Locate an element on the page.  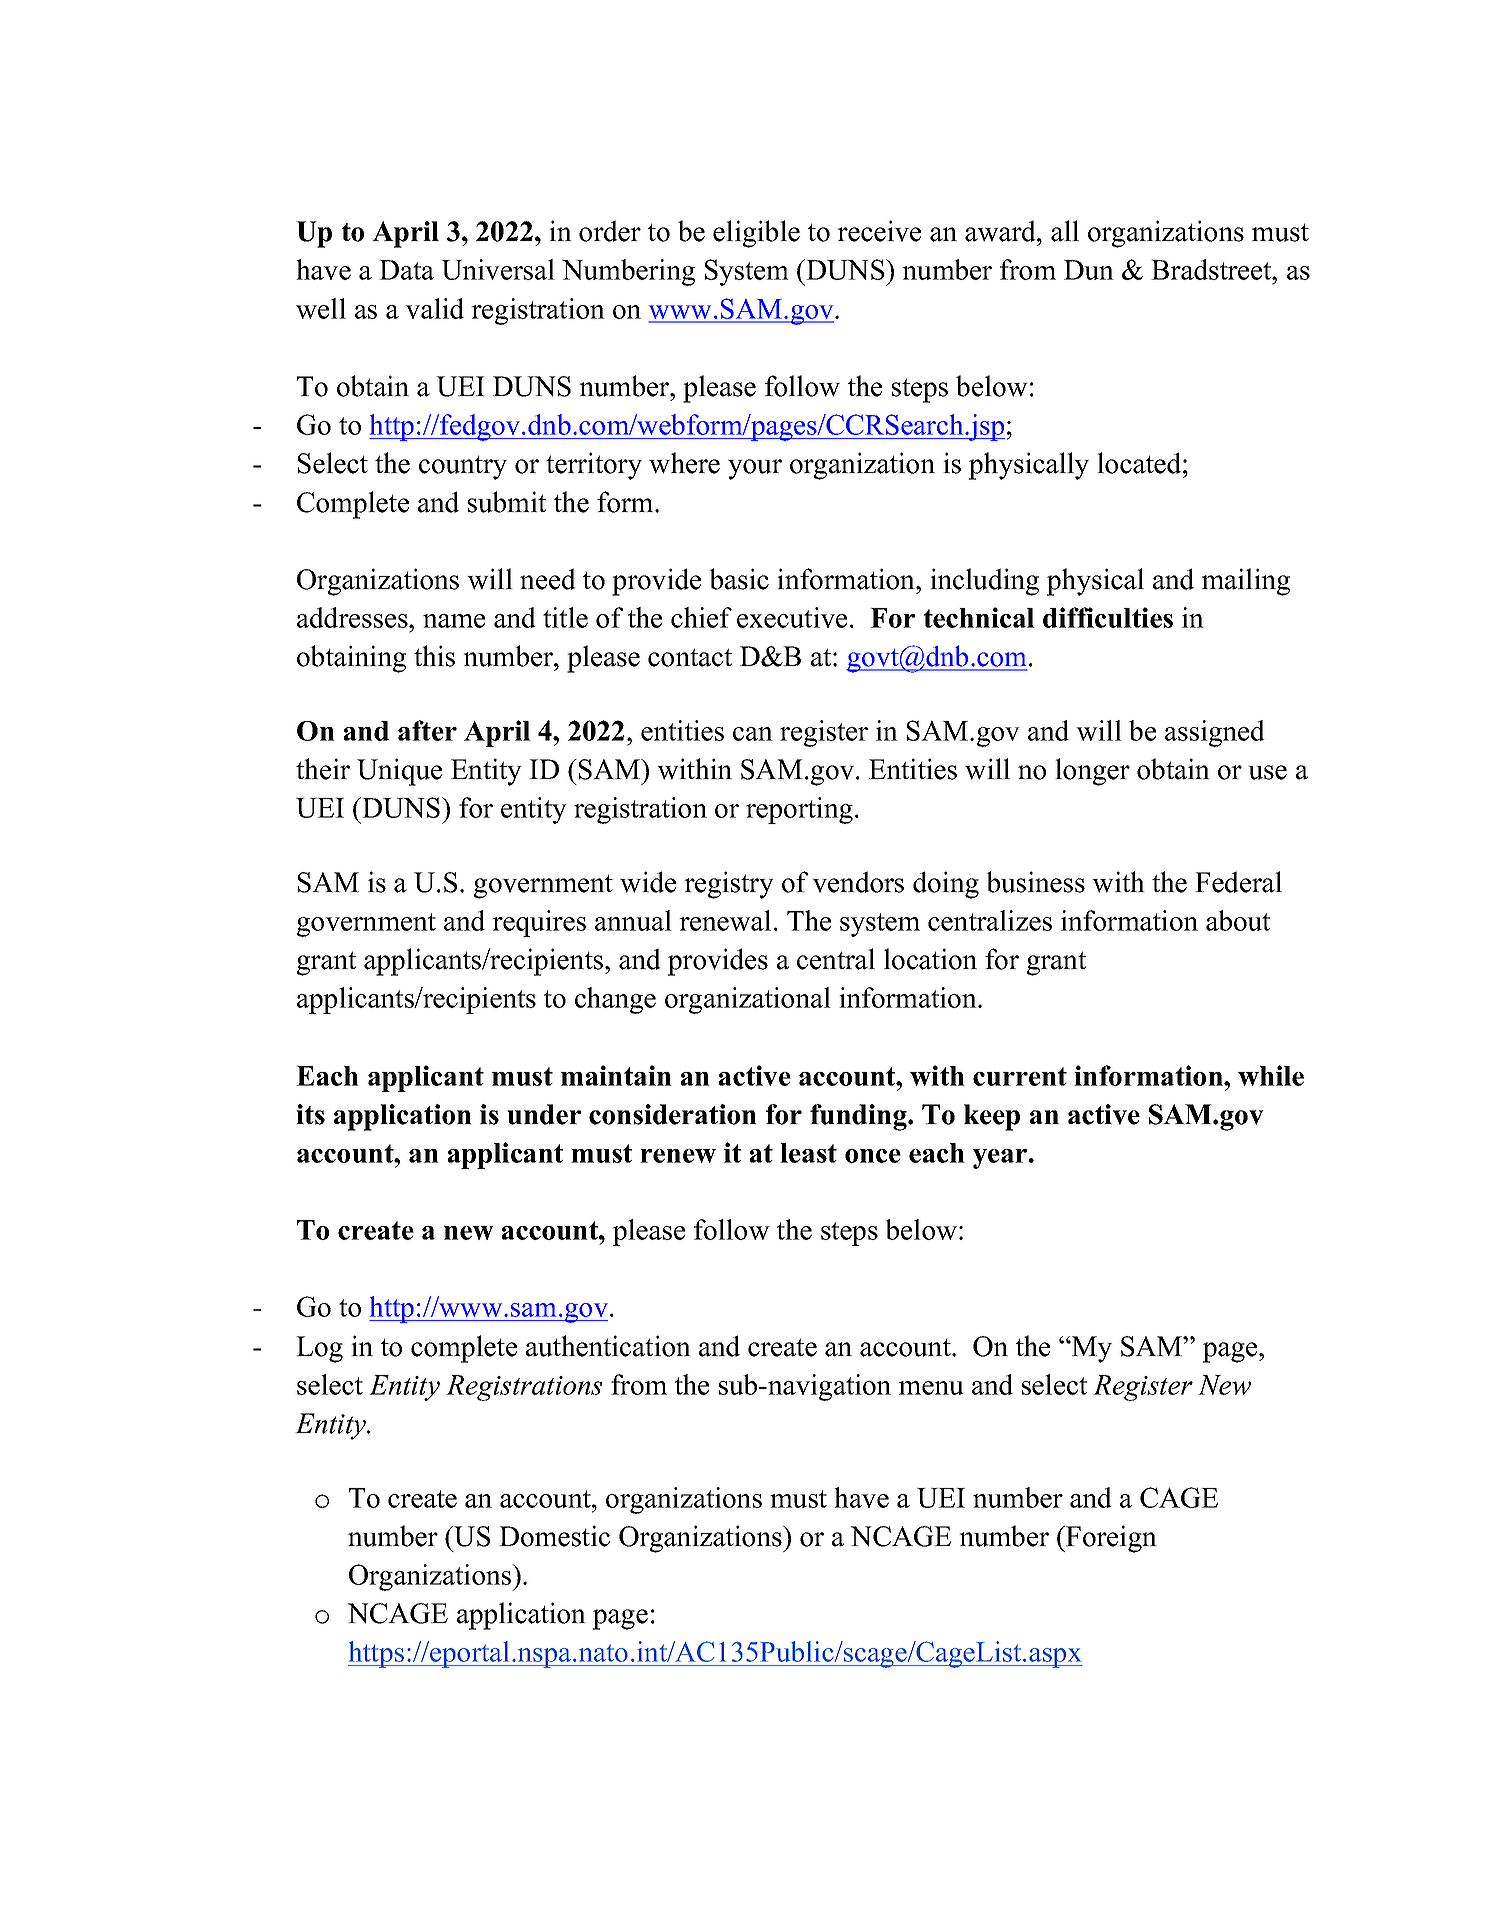
Data is located at coordinates (406, 270).
